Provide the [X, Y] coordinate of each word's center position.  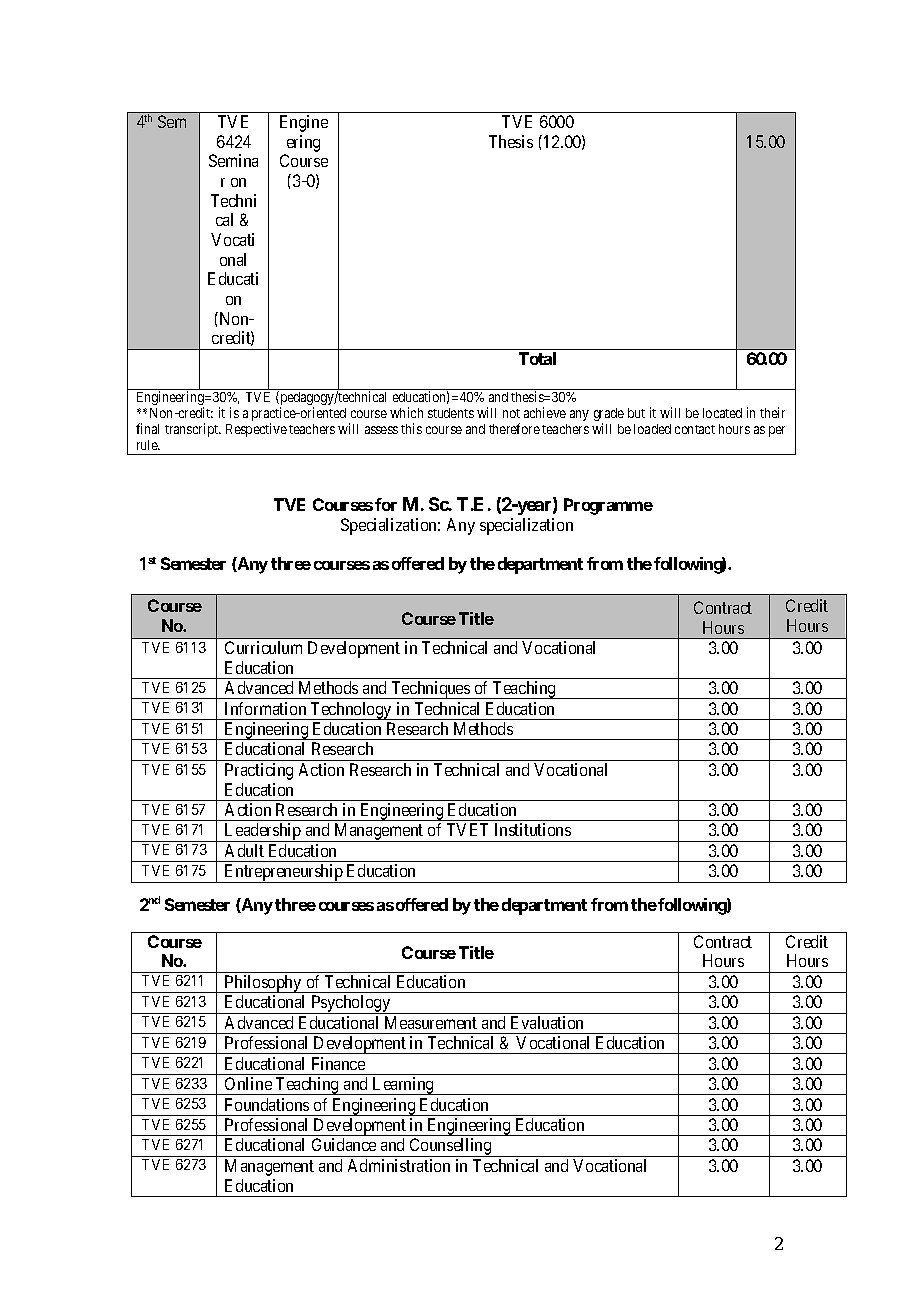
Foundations [267, 1104]
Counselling [450, 1147]
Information [265, 708]
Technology [351, 711]
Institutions [533, 829]
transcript [192, 430]
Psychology [351, 1004]
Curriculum [263, 647]
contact [695, 429]
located [722, 413]
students [451, 413]
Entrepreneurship [284, 873]
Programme [608, 506]
